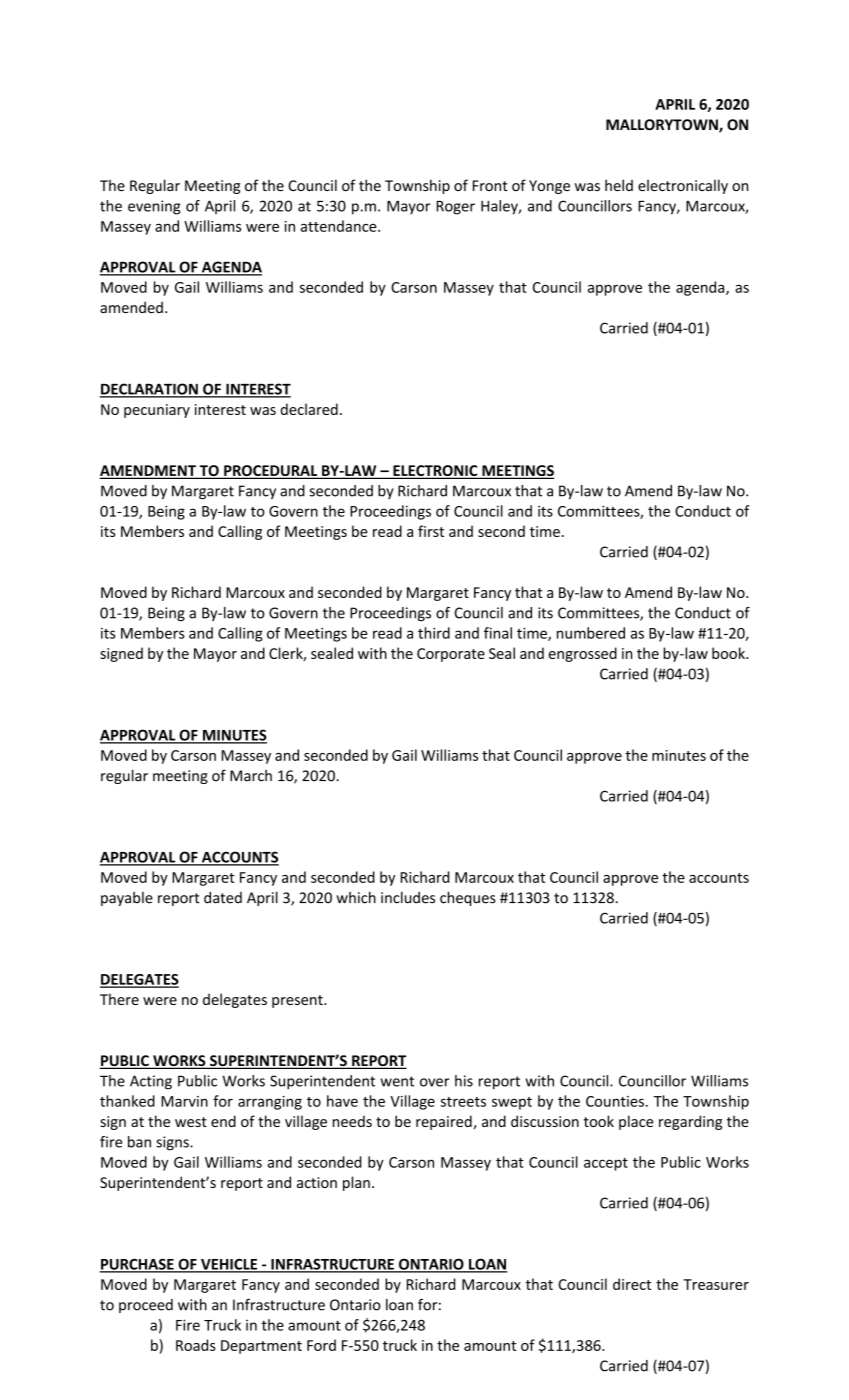  I want to click on Roads, so click(196, 1345).
